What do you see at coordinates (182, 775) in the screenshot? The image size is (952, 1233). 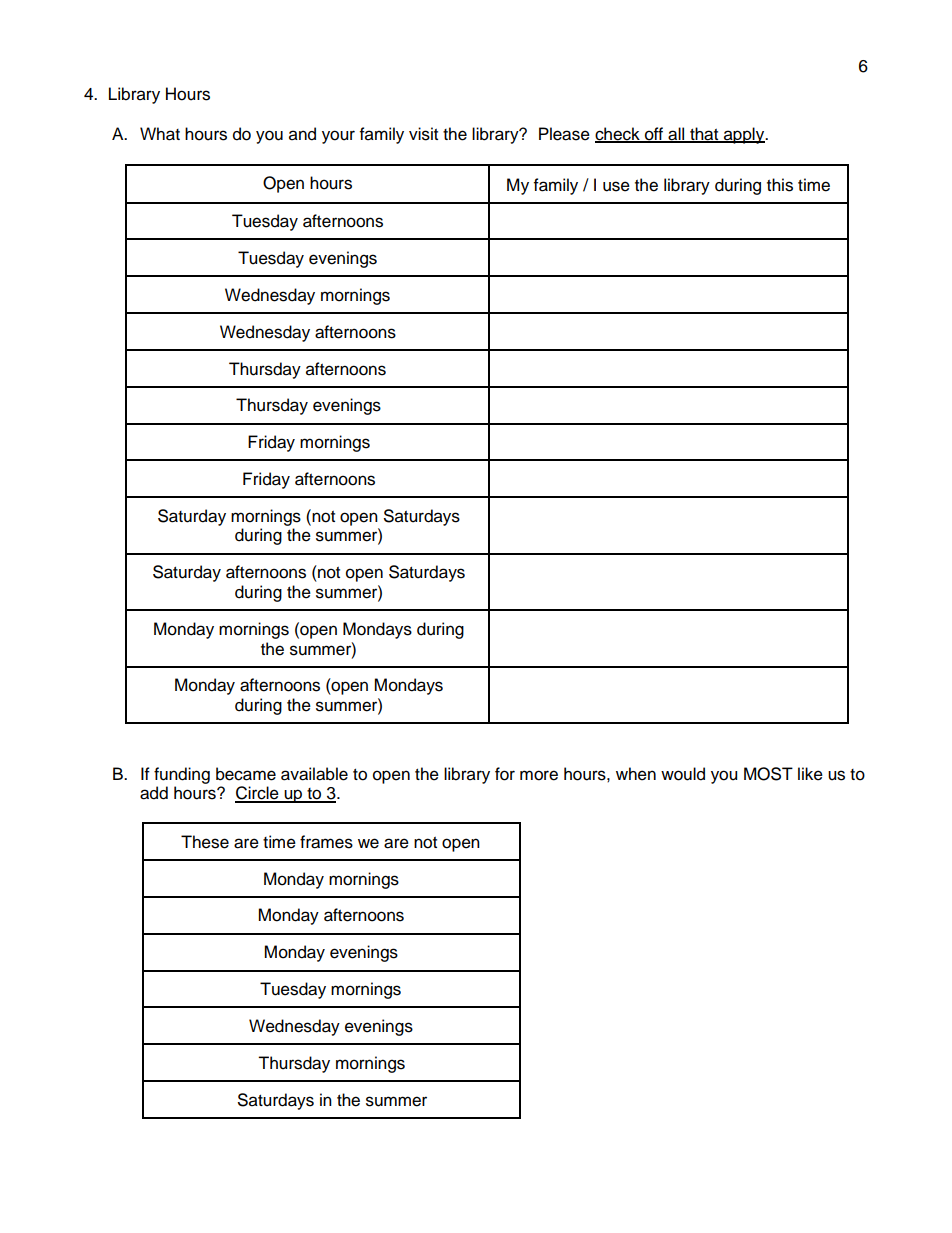 I see `funding` at bounding box center [182, 775].
